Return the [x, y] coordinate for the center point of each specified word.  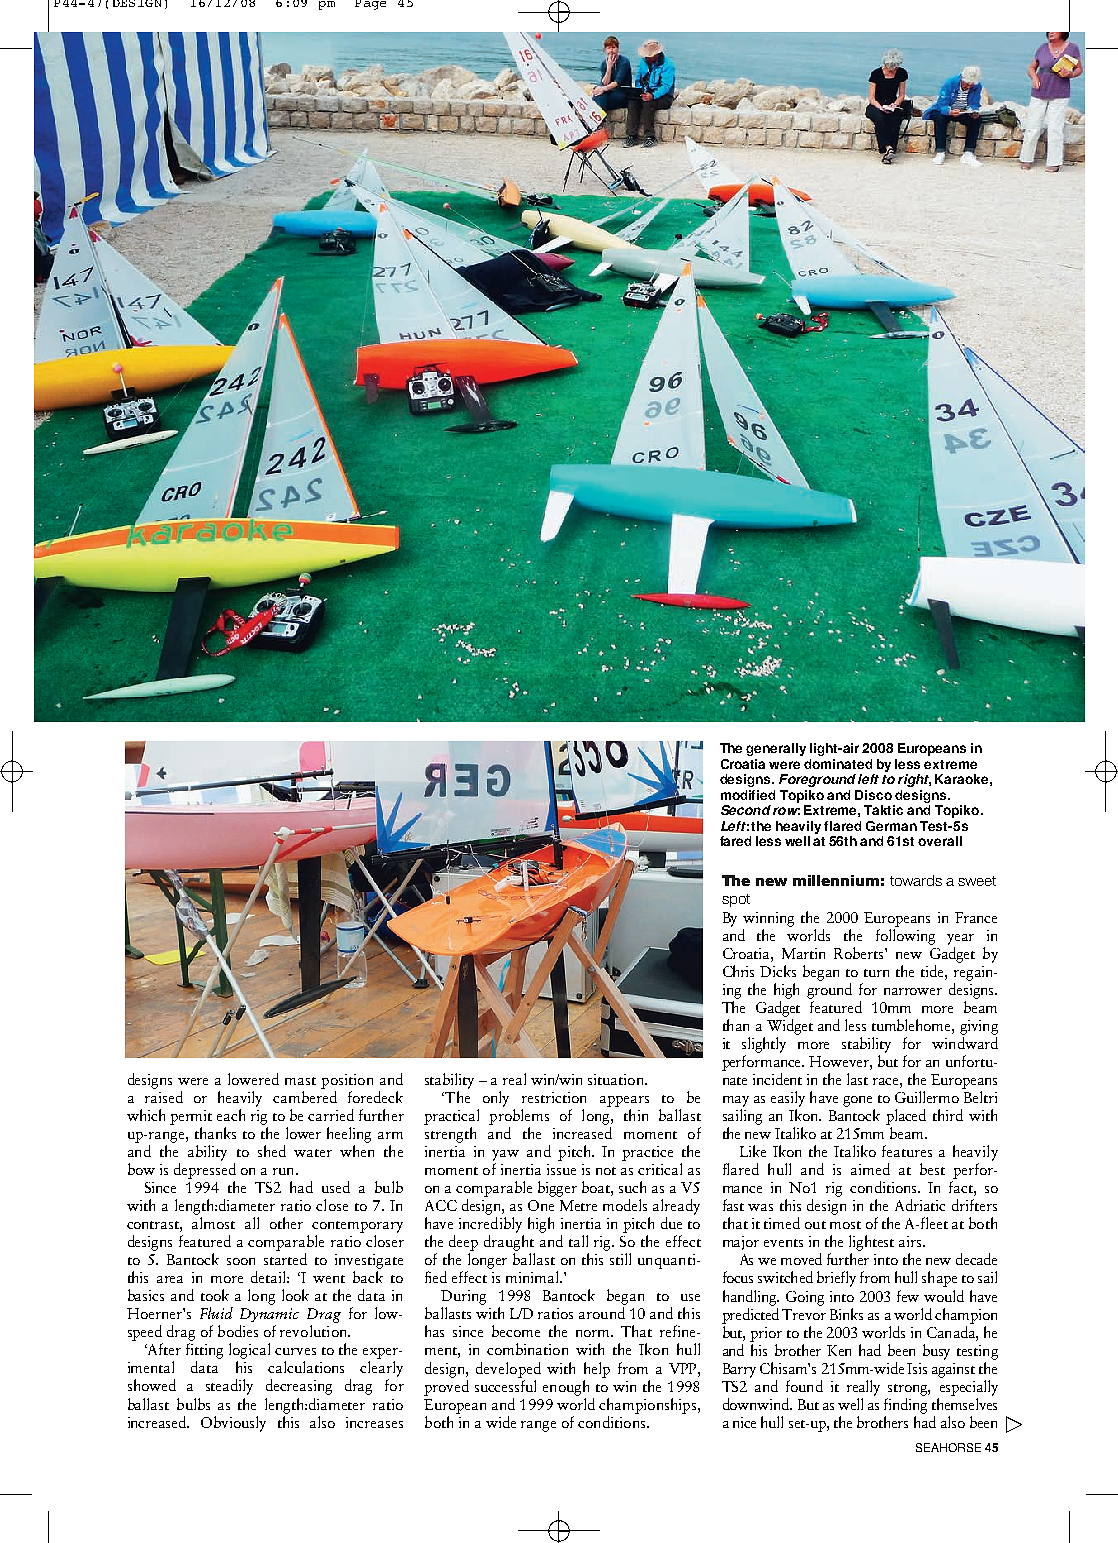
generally [776, 749]
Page [370, 5]
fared [735, 841]
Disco [873, 795]
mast [300, 1081]
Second [746, 810]
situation [617, 1079]
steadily [229, 1387]
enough [566, 1388]
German [891, 826]
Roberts [860, 953]
